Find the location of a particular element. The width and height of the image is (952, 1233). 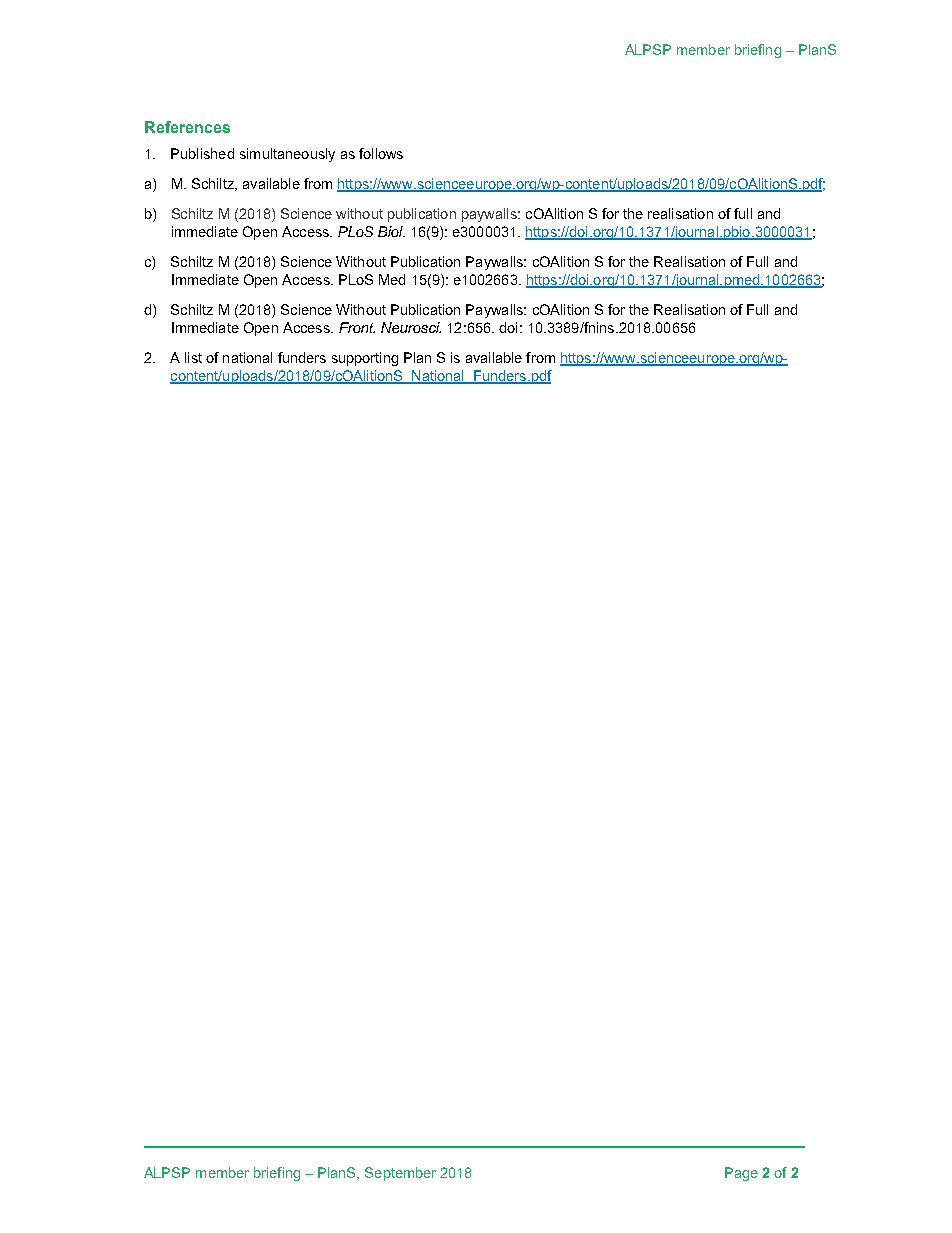

simultaneously is located at coordinates (287, 155).
